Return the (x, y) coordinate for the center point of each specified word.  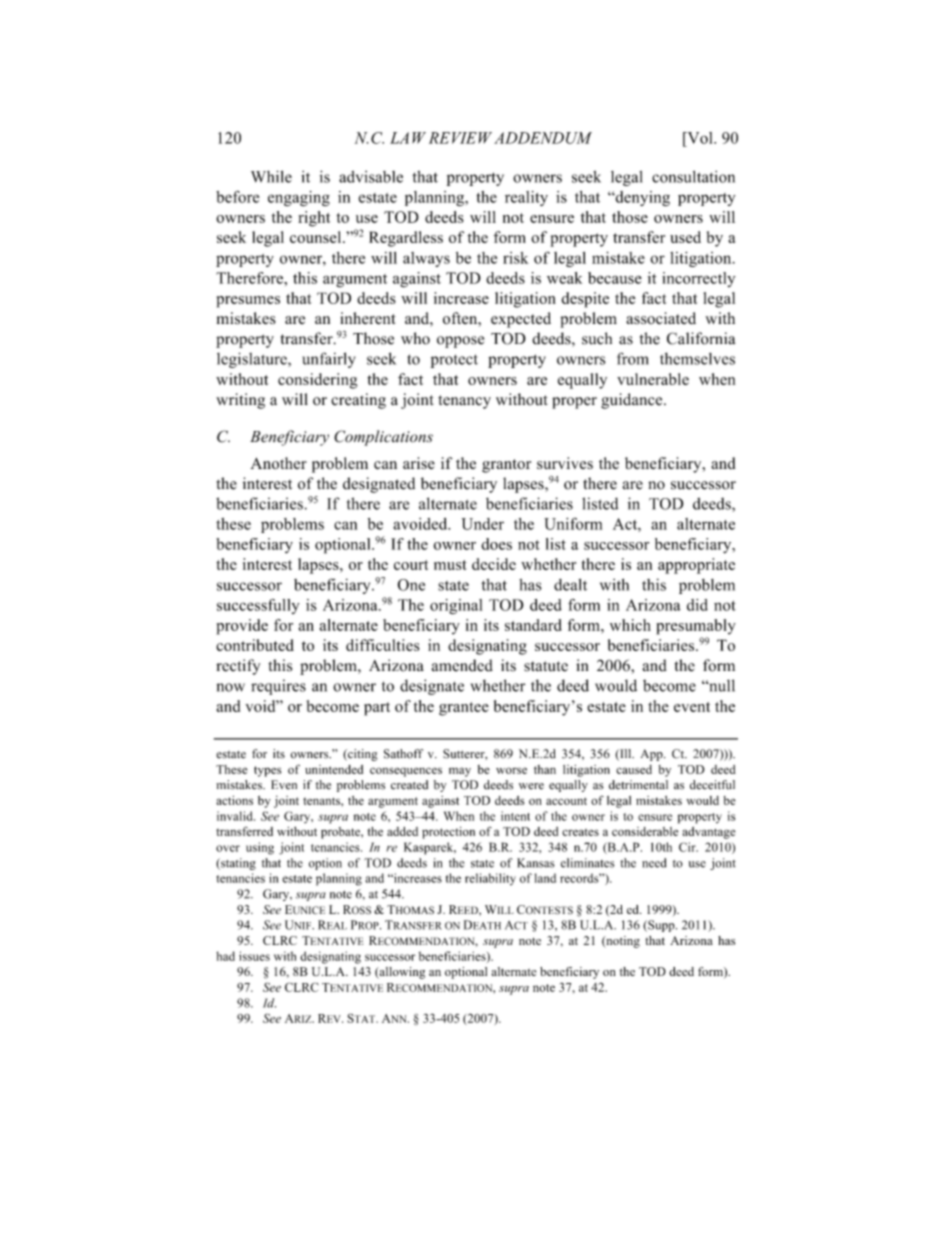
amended (462, 665)
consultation (693, 177)
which (630, 625)
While (271, 176)
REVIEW (460, 138)
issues (254, 956)
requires (278, 687)
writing (240, 401)
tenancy (464, 402)
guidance (633, 401)
